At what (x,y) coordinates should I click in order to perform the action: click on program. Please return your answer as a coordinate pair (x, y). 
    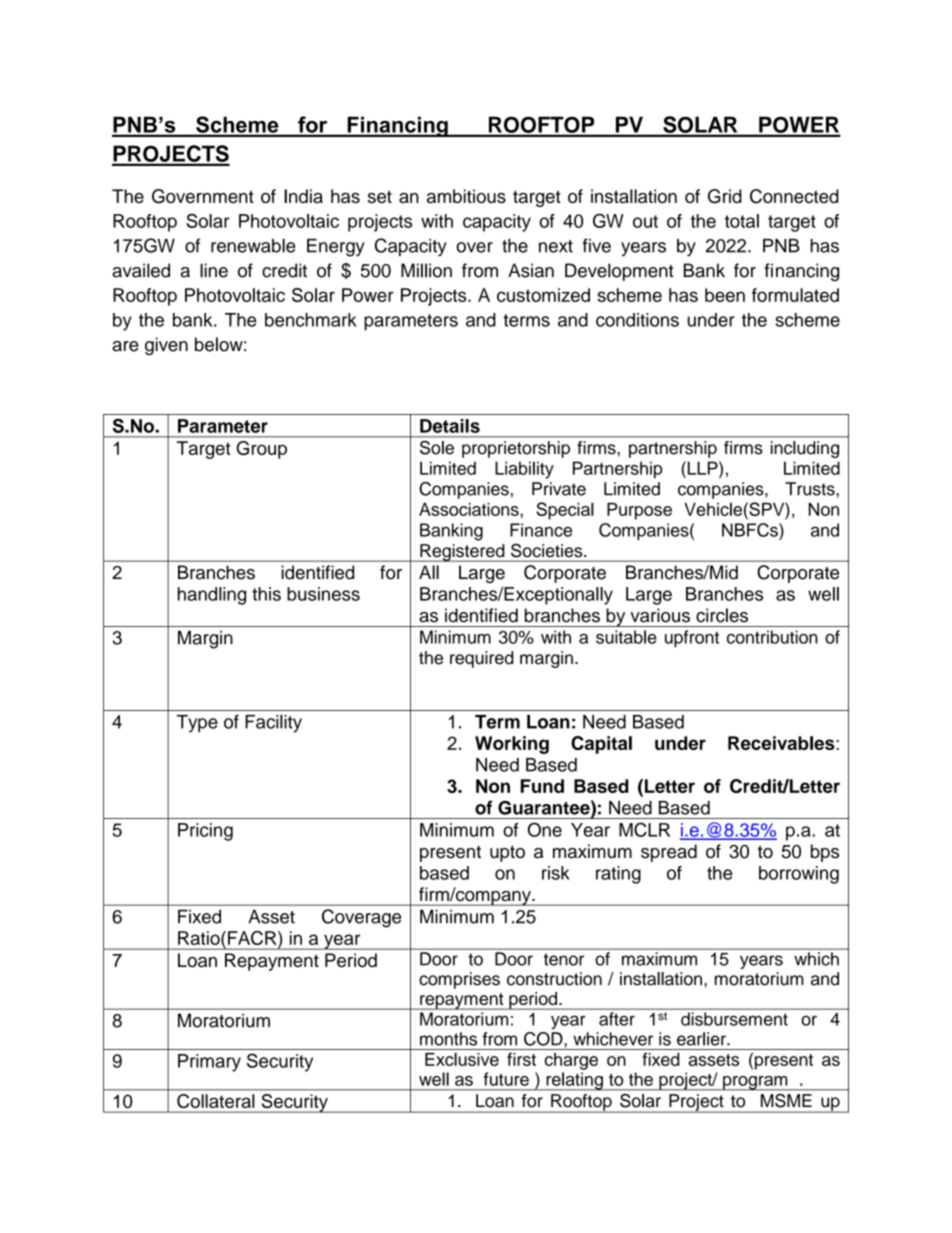
    Looking at the image, I should click on (755, 1083).
